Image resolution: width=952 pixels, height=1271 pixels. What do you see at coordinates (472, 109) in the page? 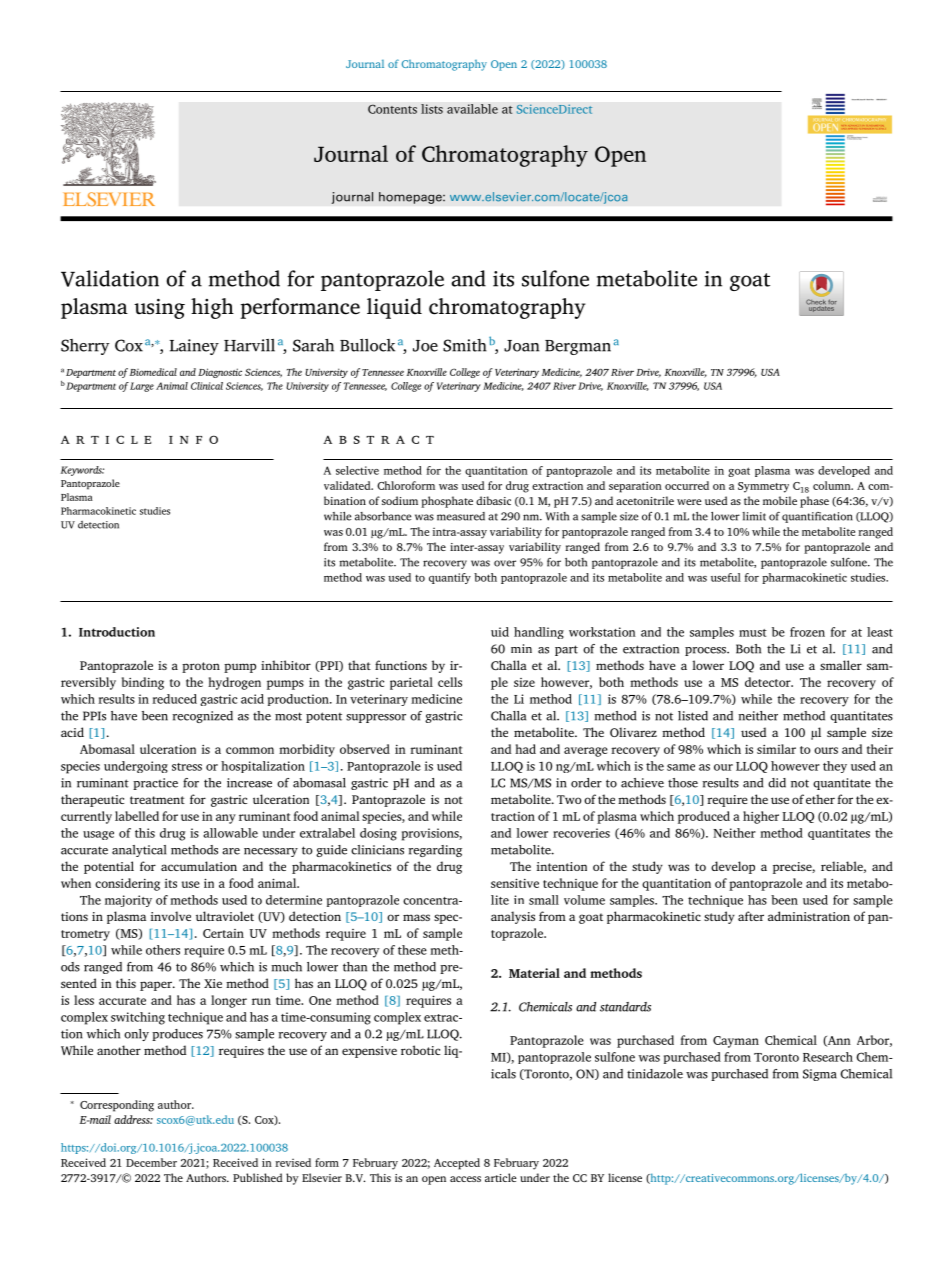
I see `available` at bounding box center [472, 109].
